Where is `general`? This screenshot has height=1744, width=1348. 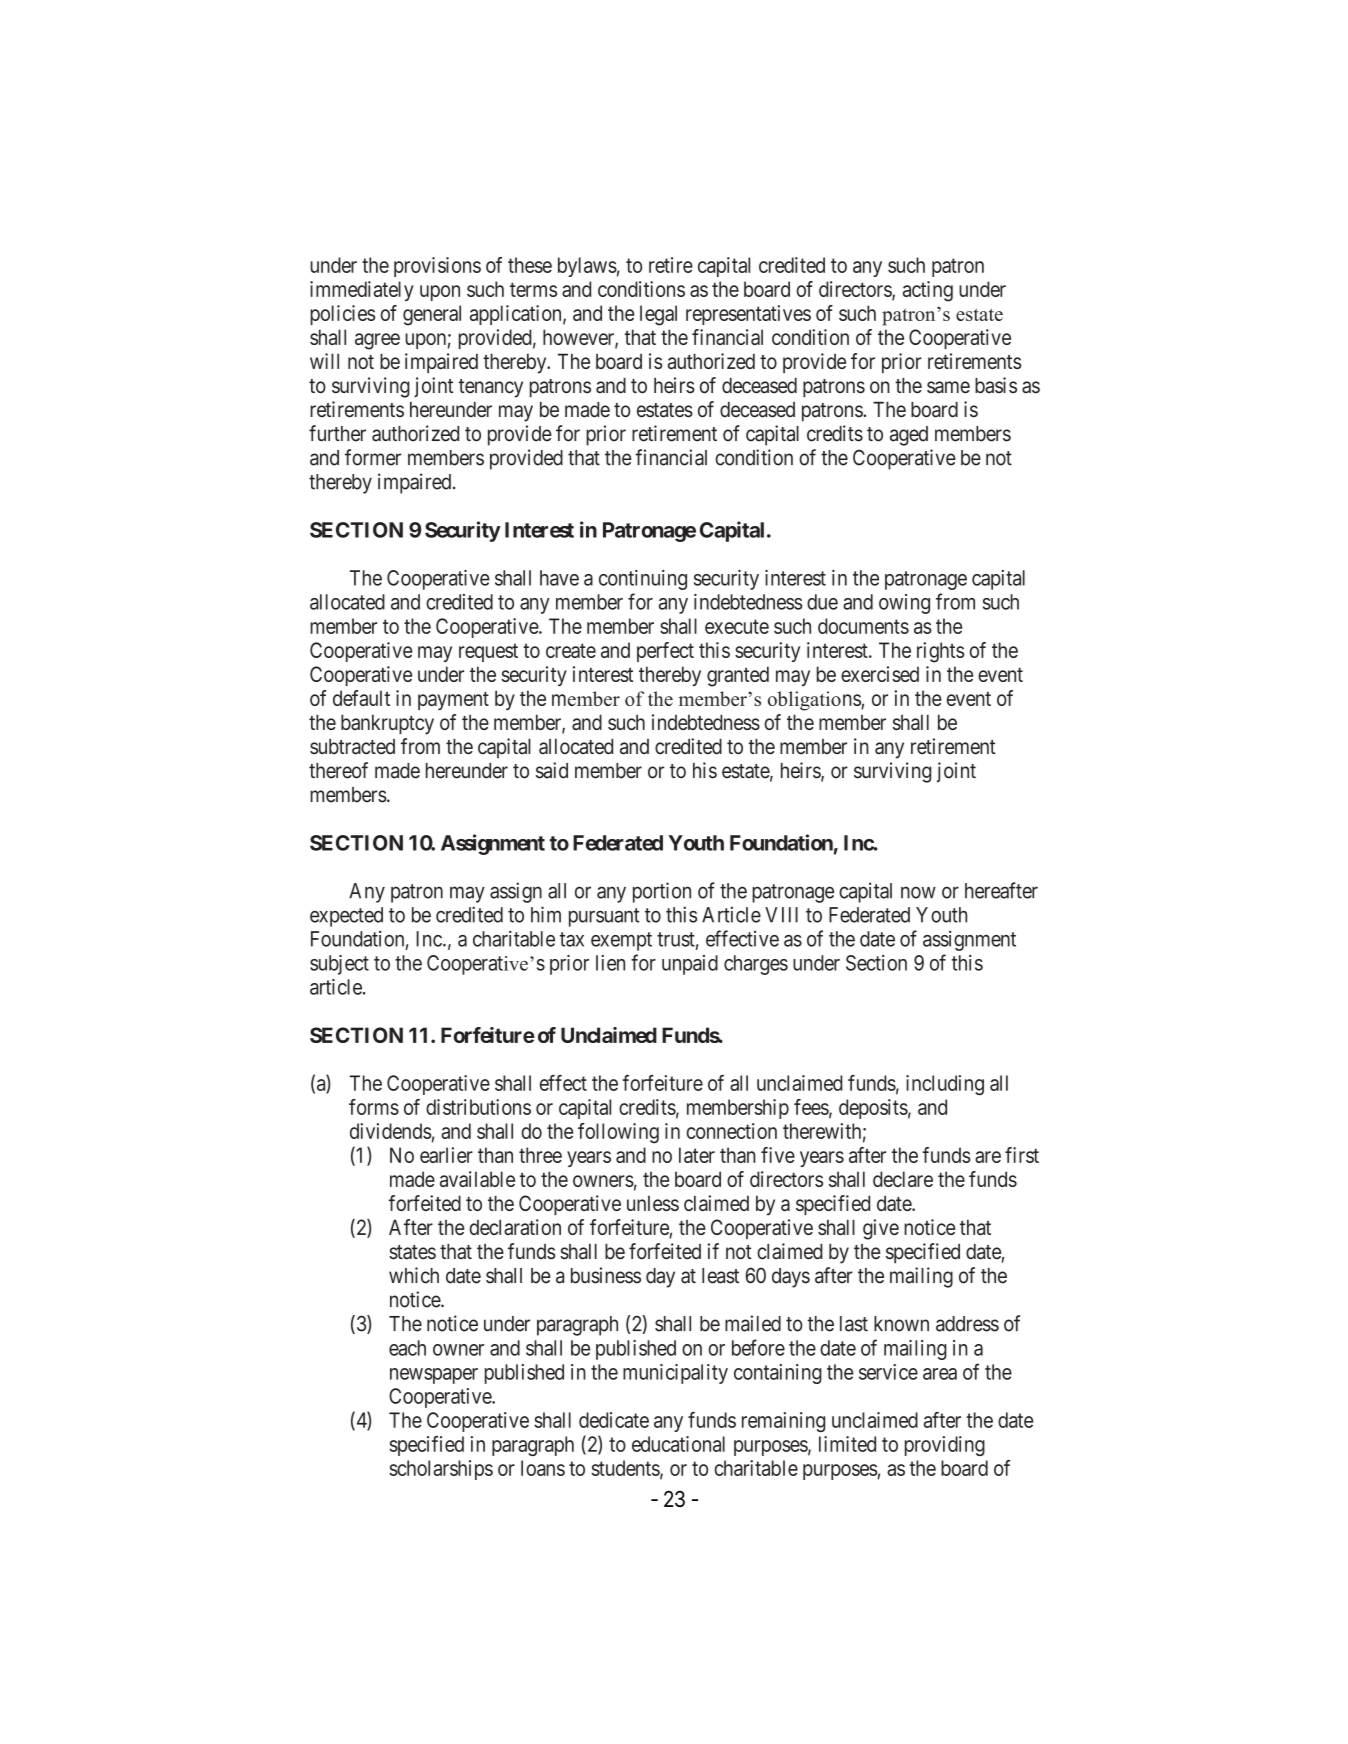 general is located at coordinates (432, 315).
